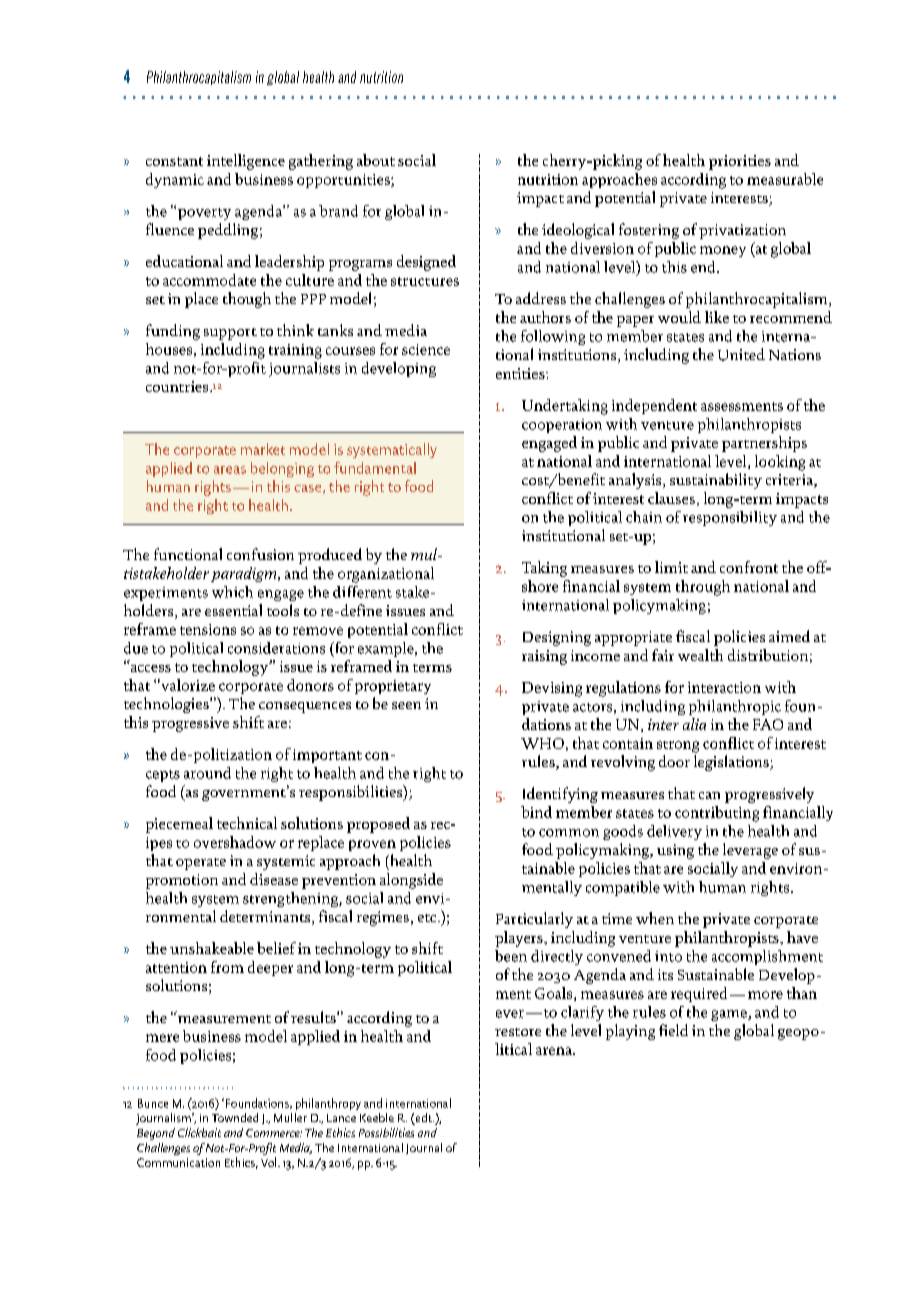 This document has height=1308, width=924. What do you see at coordinates (668, 956) in the document?
I see `into` at bounding box center [668, 956].
